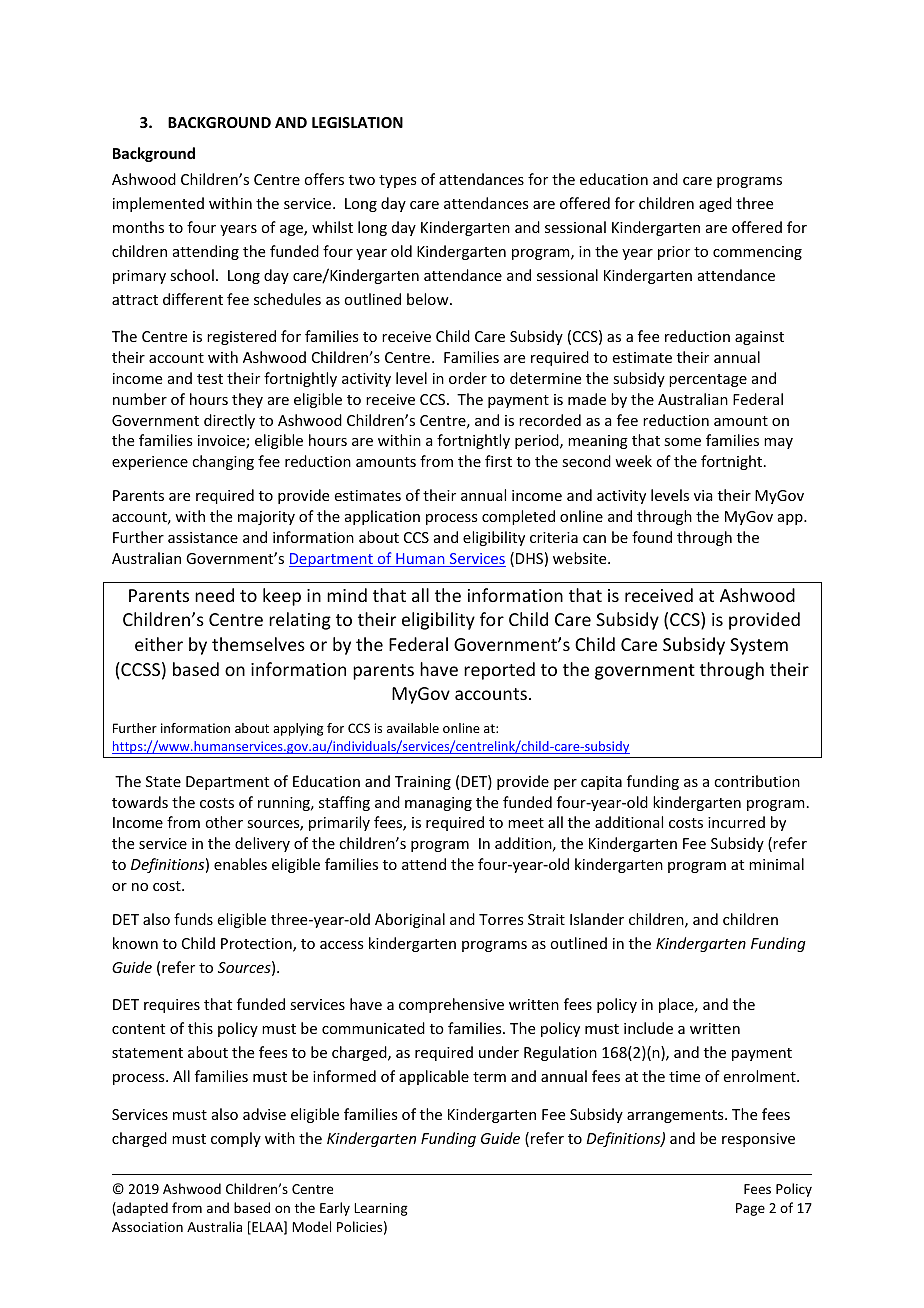 This image has width=924, height=1308. What do you see at coordinates (715, 204) in the image?
I see `aged` at bounding box center [715, 204].
